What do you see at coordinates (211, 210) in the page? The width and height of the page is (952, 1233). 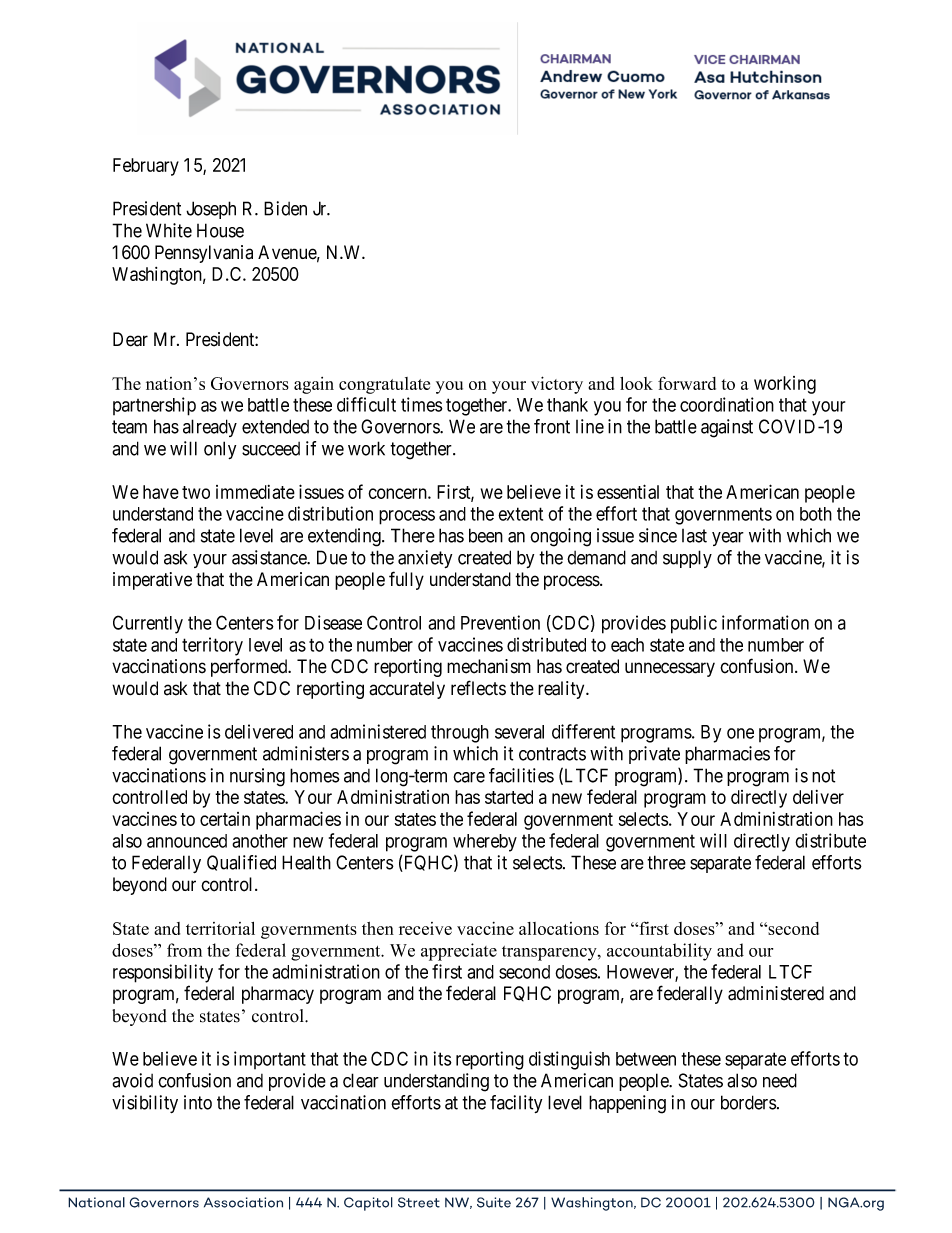 I see `Joseph` at bounding box center [211, 210].
